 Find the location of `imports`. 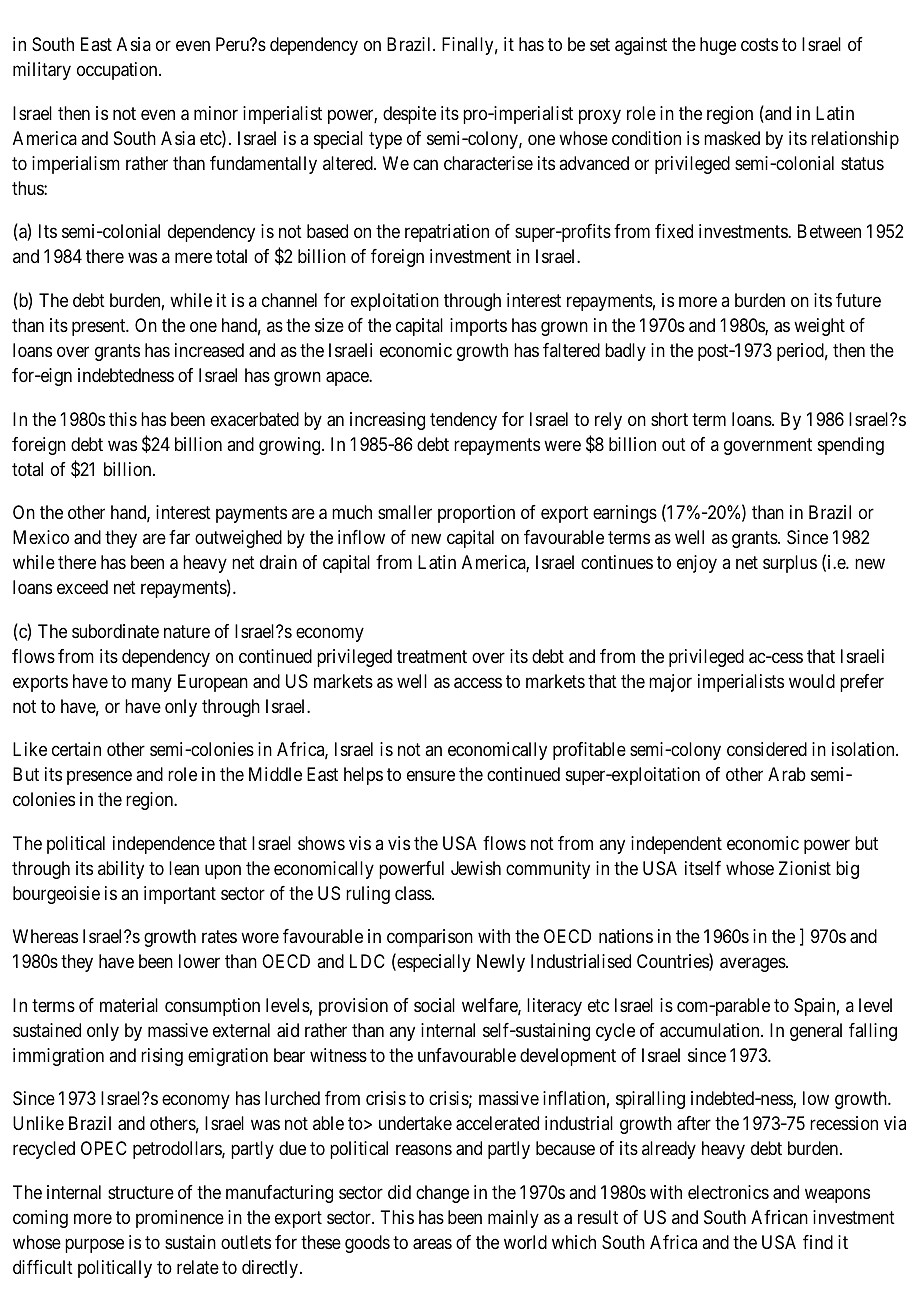

imports is located at coordinates (478, 327).
